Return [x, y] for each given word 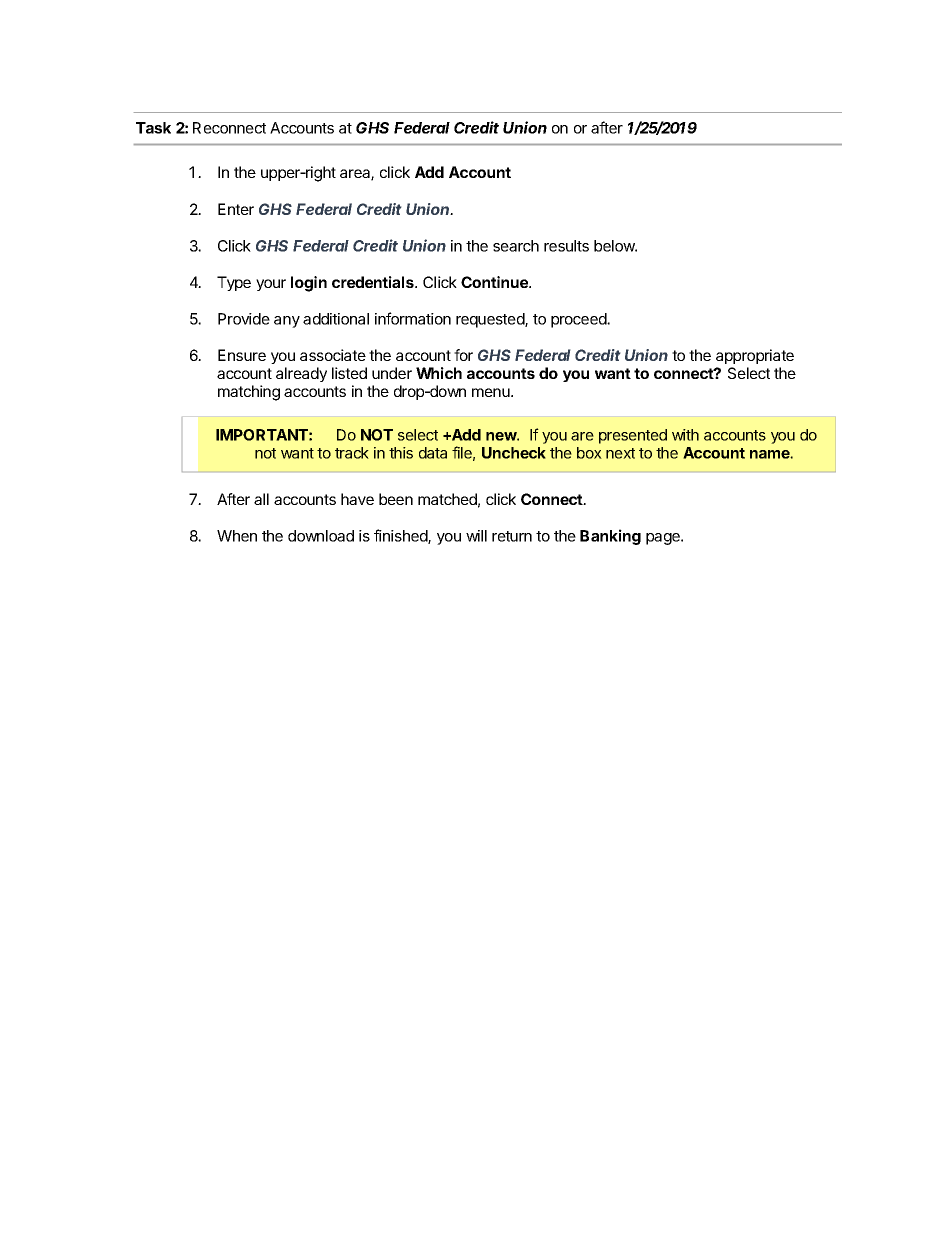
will [476, 536]
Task [153, 128]
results [566, 246]
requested [491, 320]
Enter [236, 209]
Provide [244, 319]
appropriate [755, 356]
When [237, 536]
